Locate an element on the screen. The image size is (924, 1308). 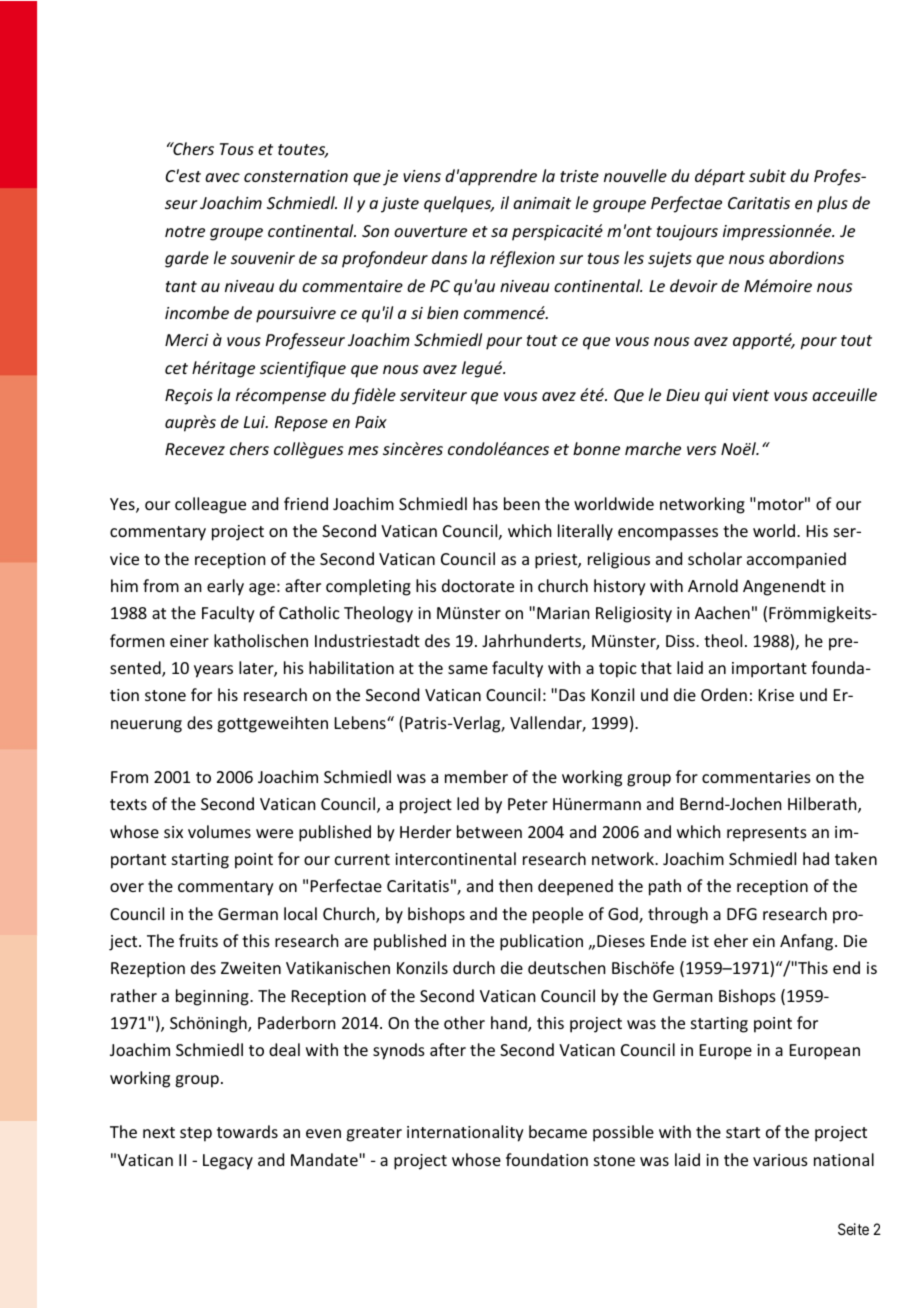
plus is located at coordinates (832, 204).
